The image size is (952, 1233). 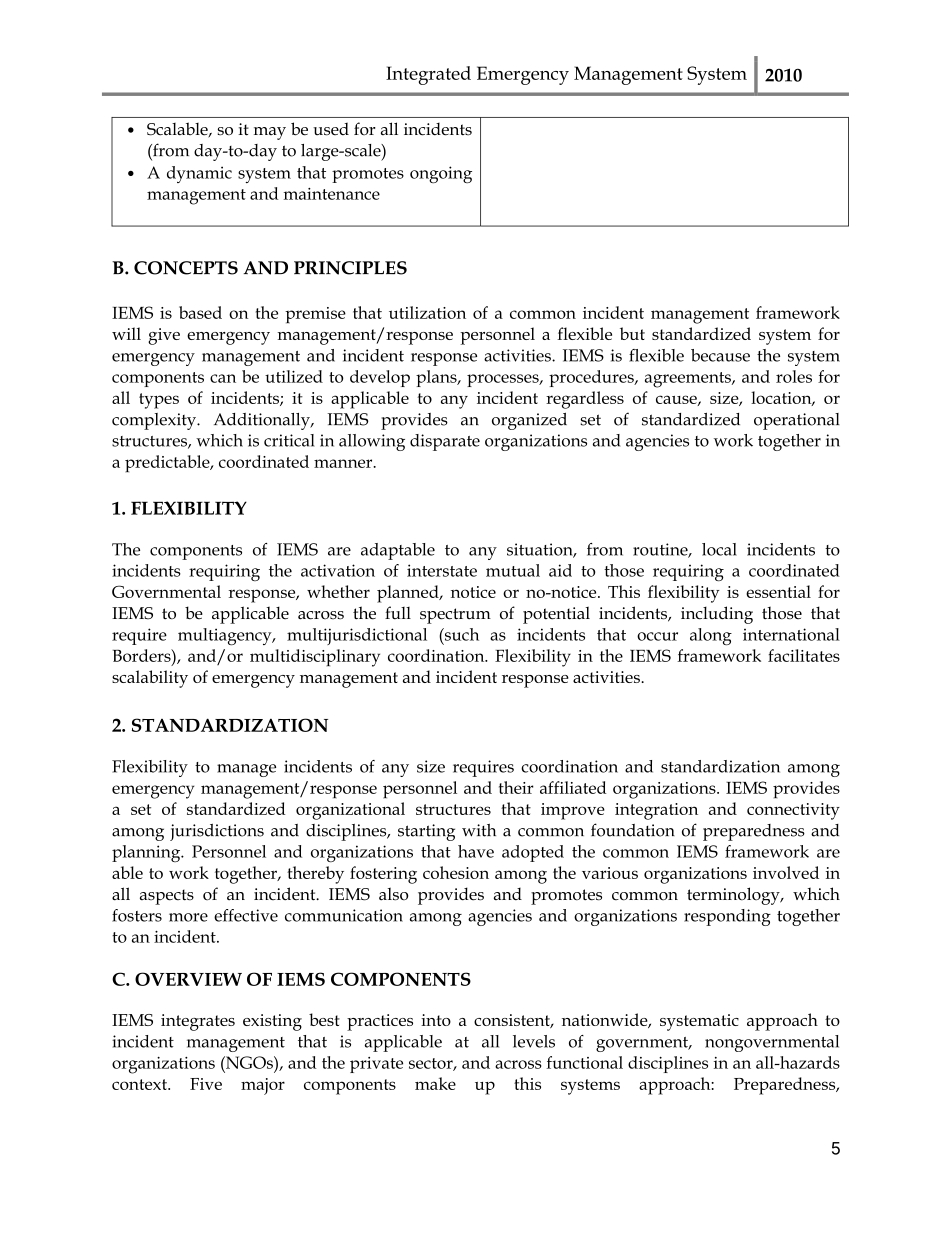 I want to click on Five, so click(x=206, y=1084).
